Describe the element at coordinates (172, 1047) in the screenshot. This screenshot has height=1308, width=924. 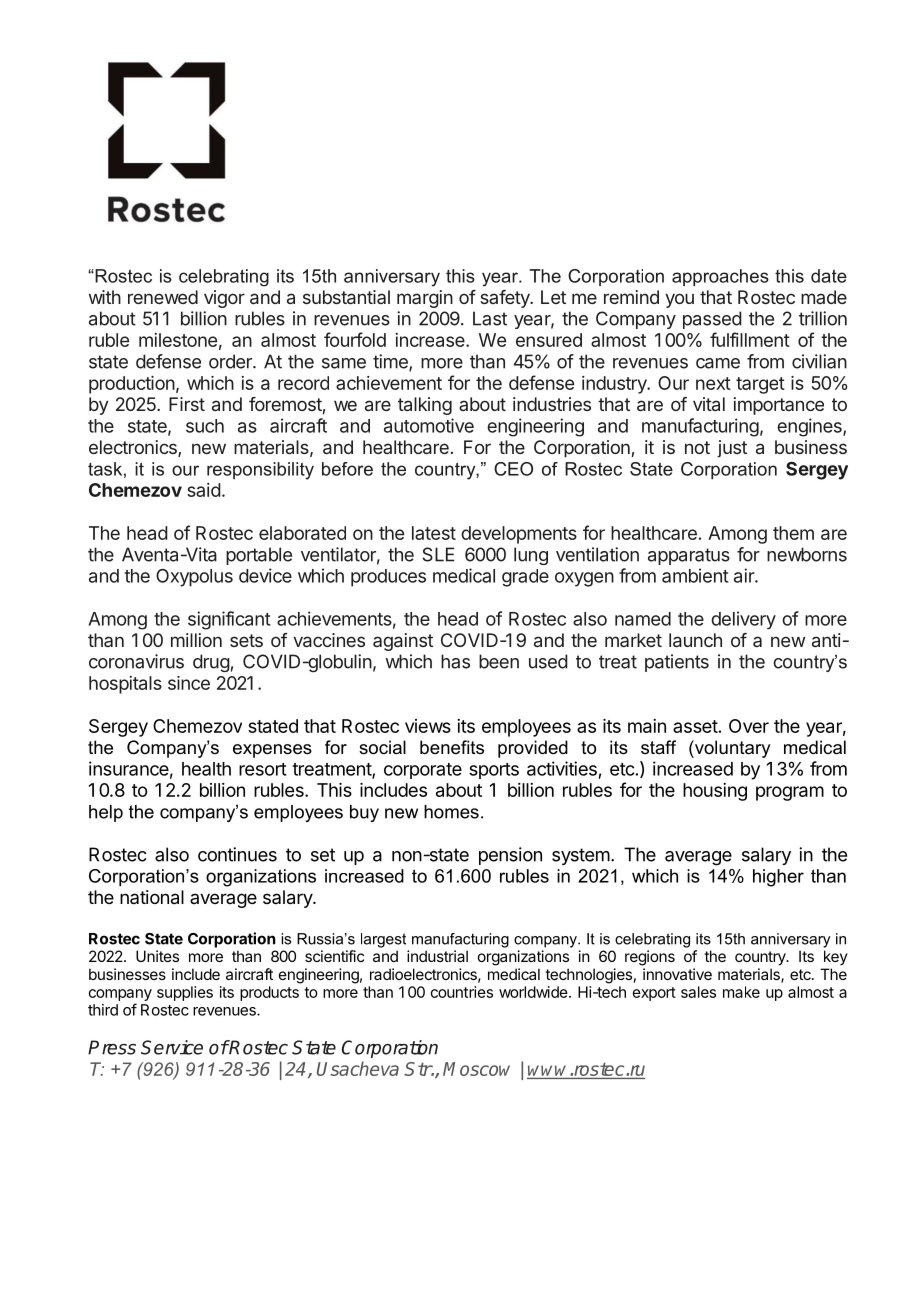
I see `Service` at that location.
